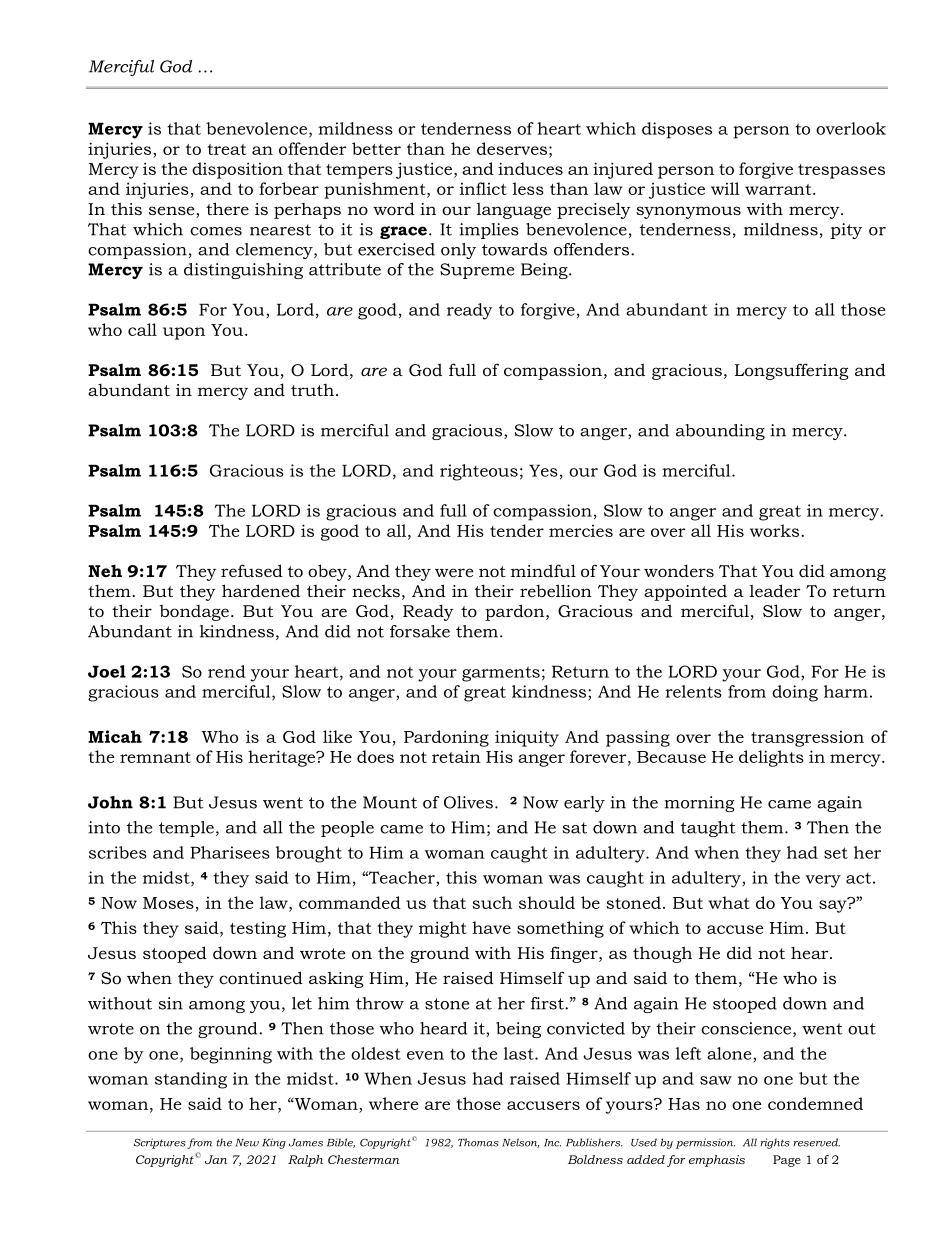  Describe the element at coordinates (779, 189) in the screenshot. I see `warrant` at that location.
